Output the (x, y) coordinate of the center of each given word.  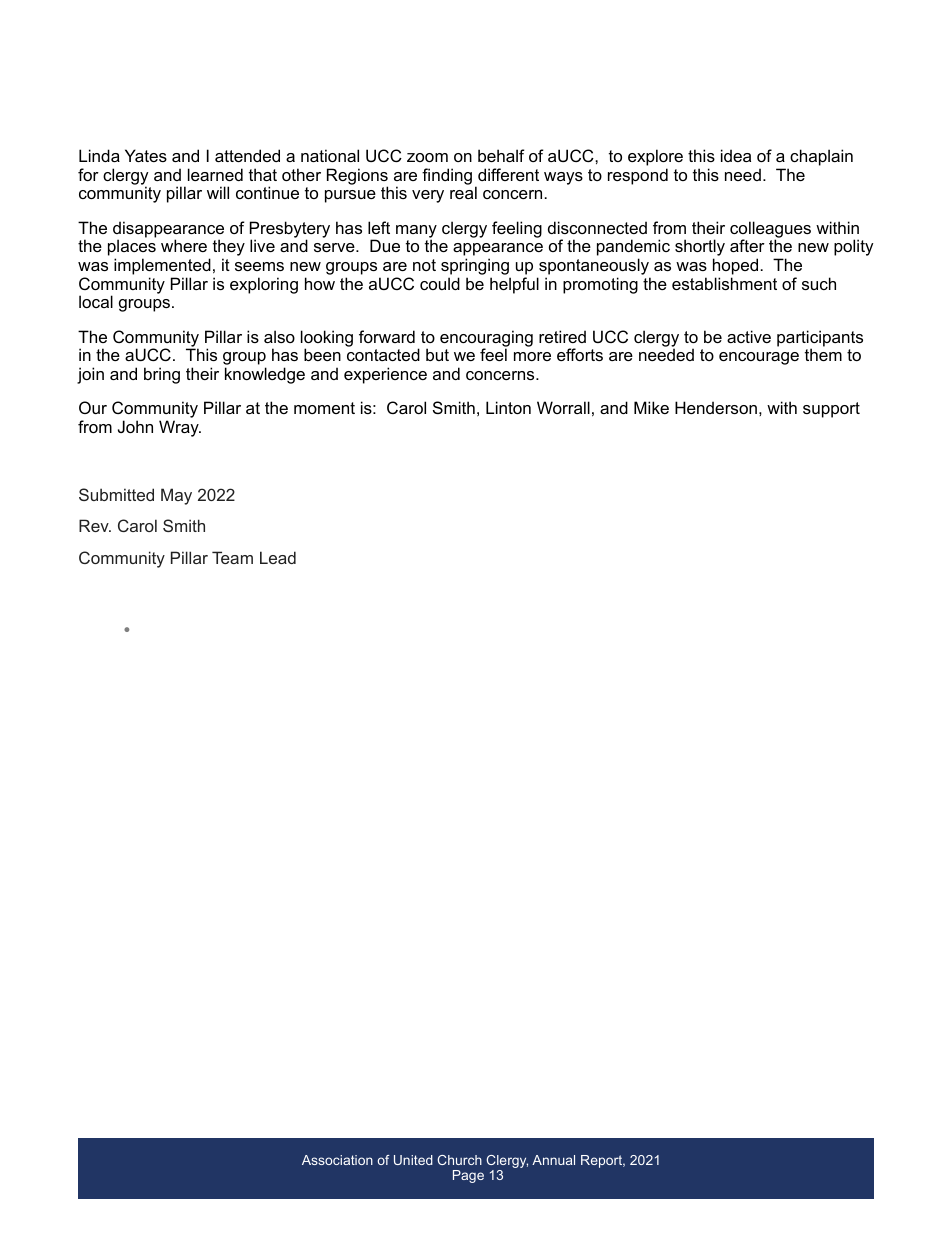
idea (736, 155)
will (218, 192)
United (413, 1160)
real (463, 192)
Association (337, 1160)
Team (232, 557)
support (831, 410)
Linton (508, 407)
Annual (553, 1160)
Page (468, 1176)
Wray (180, 428)
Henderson (716, 407)
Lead (278, 557)
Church (460, 1160)
